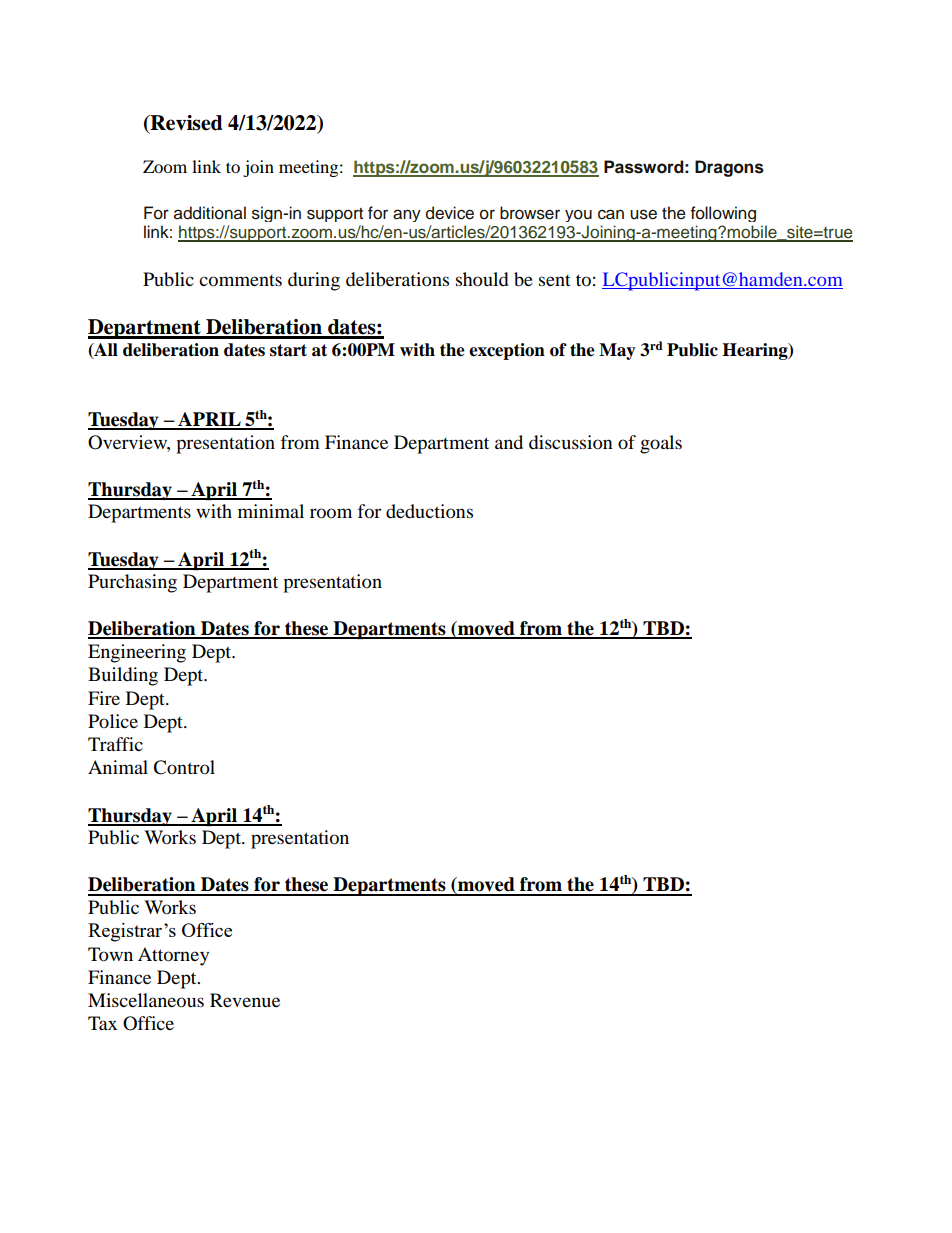  I want to click on use, so click(643, 214).
